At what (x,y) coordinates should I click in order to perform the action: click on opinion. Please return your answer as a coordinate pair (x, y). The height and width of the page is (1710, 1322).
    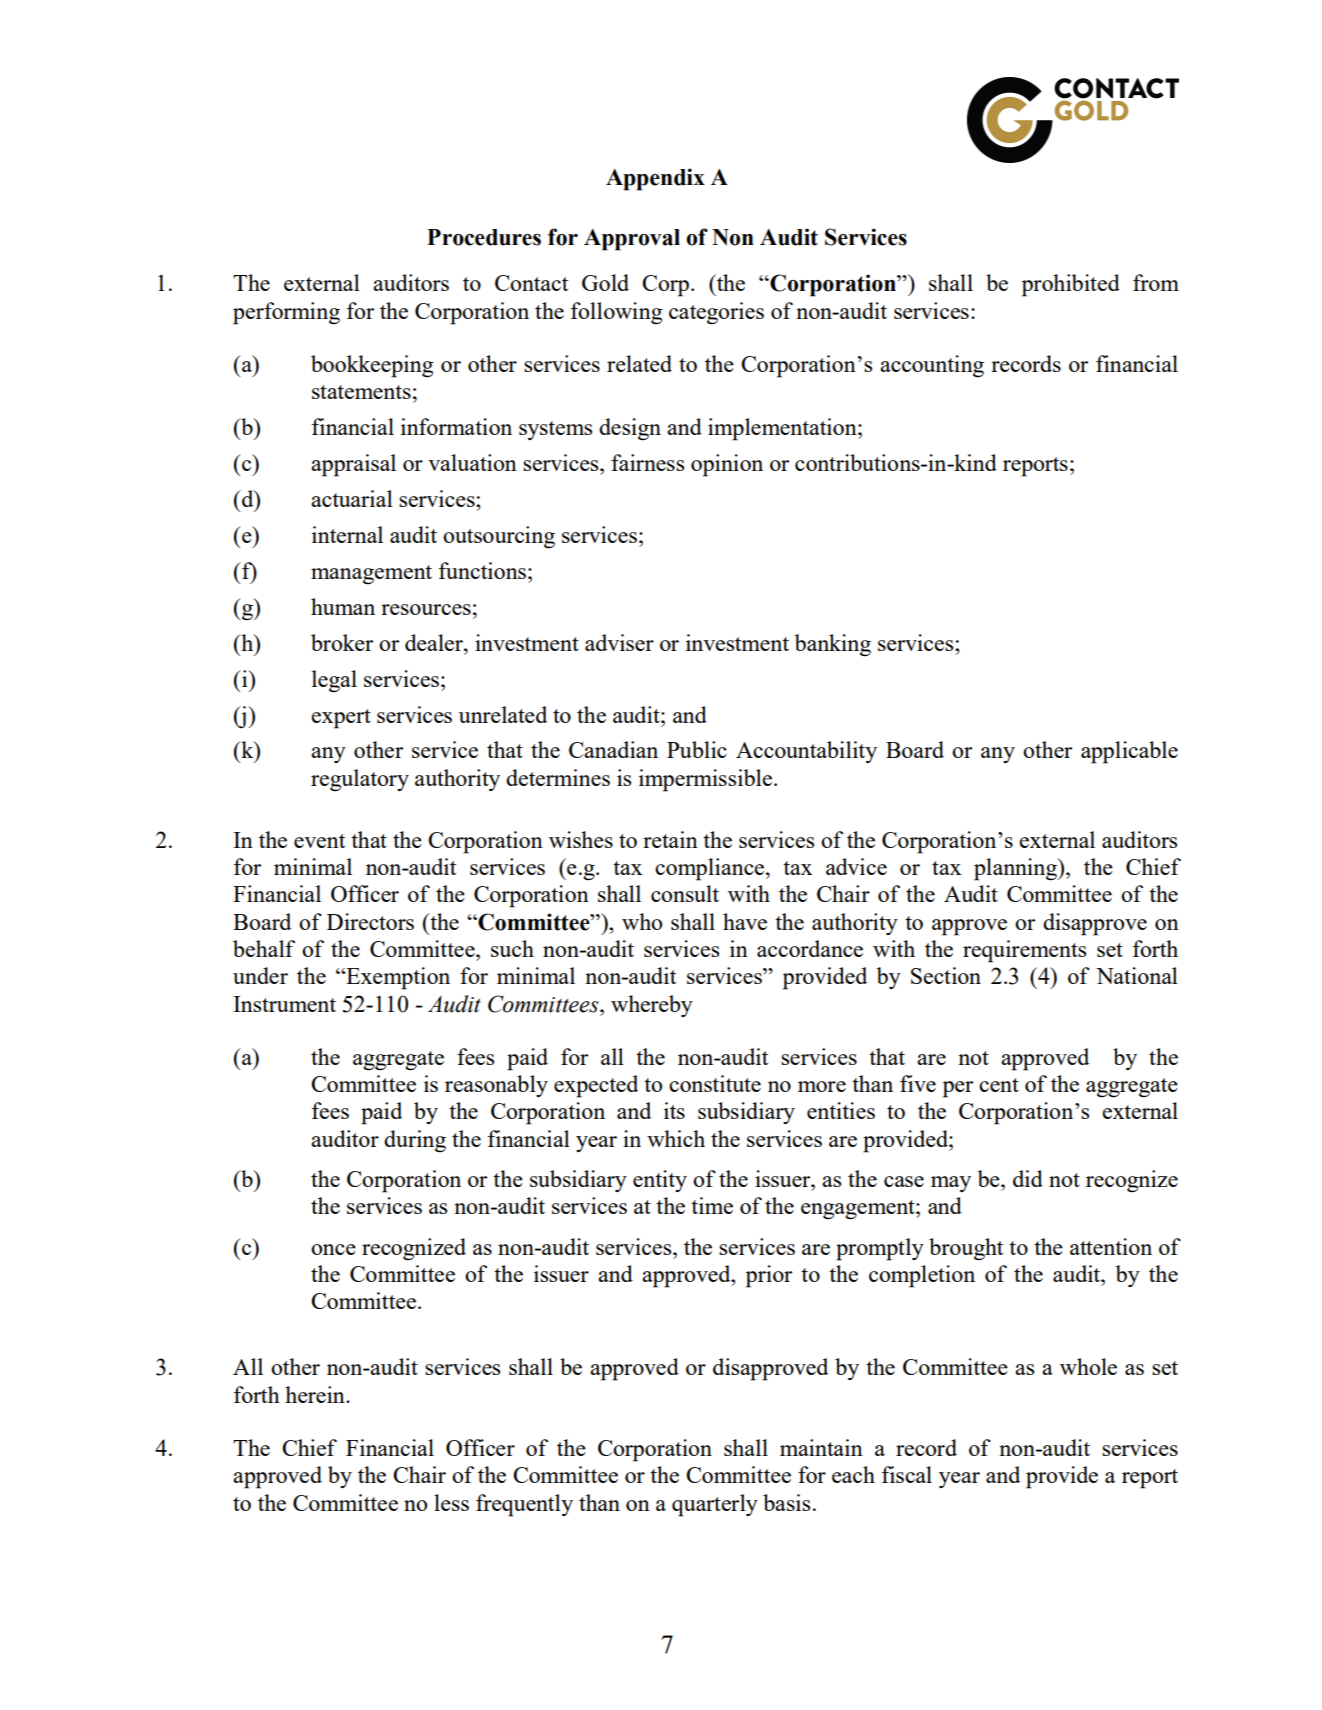
    Looking at the image, I should click on (727, 465).
